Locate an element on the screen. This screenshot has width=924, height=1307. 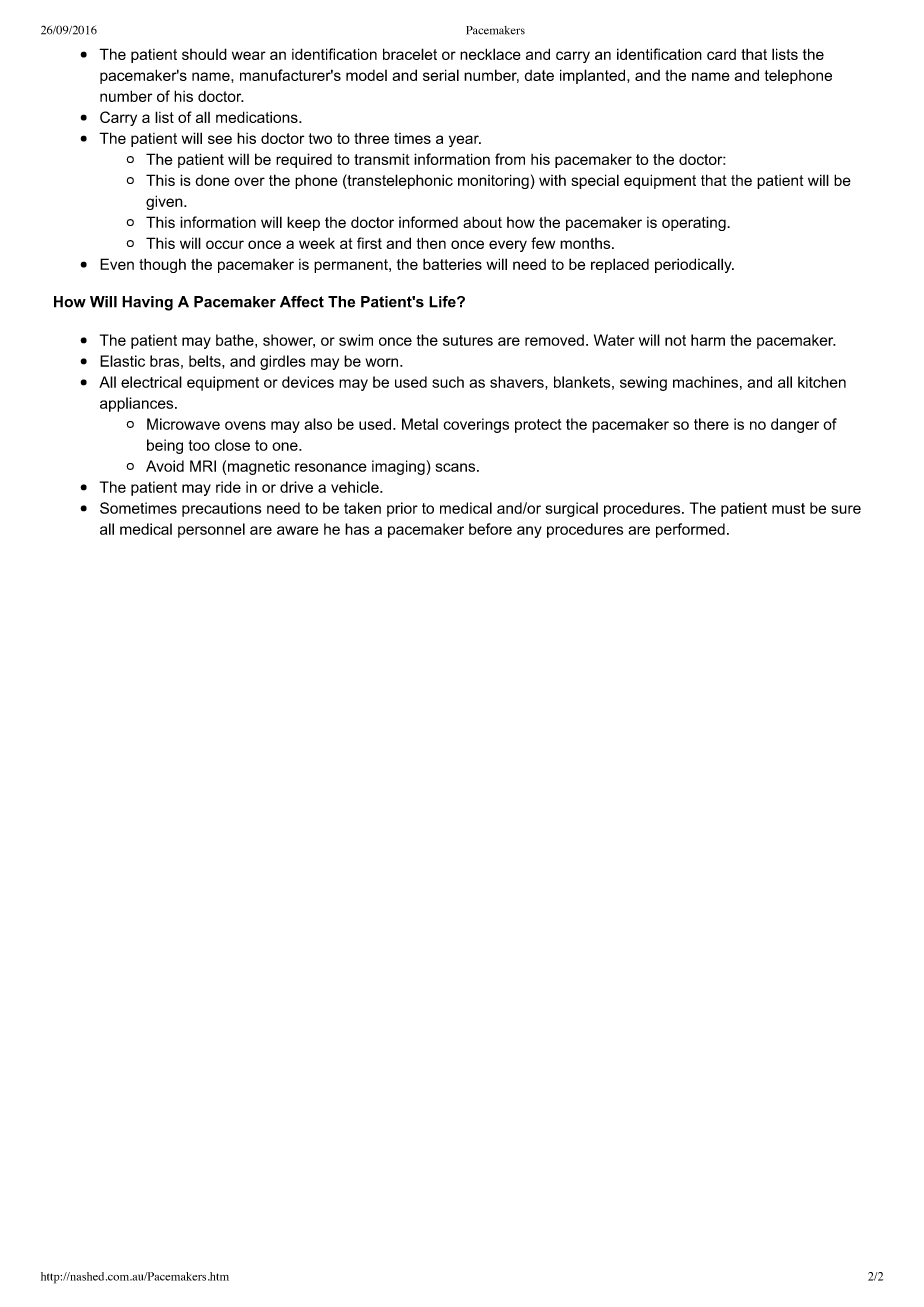
before is located at coordinates (490, 529).
